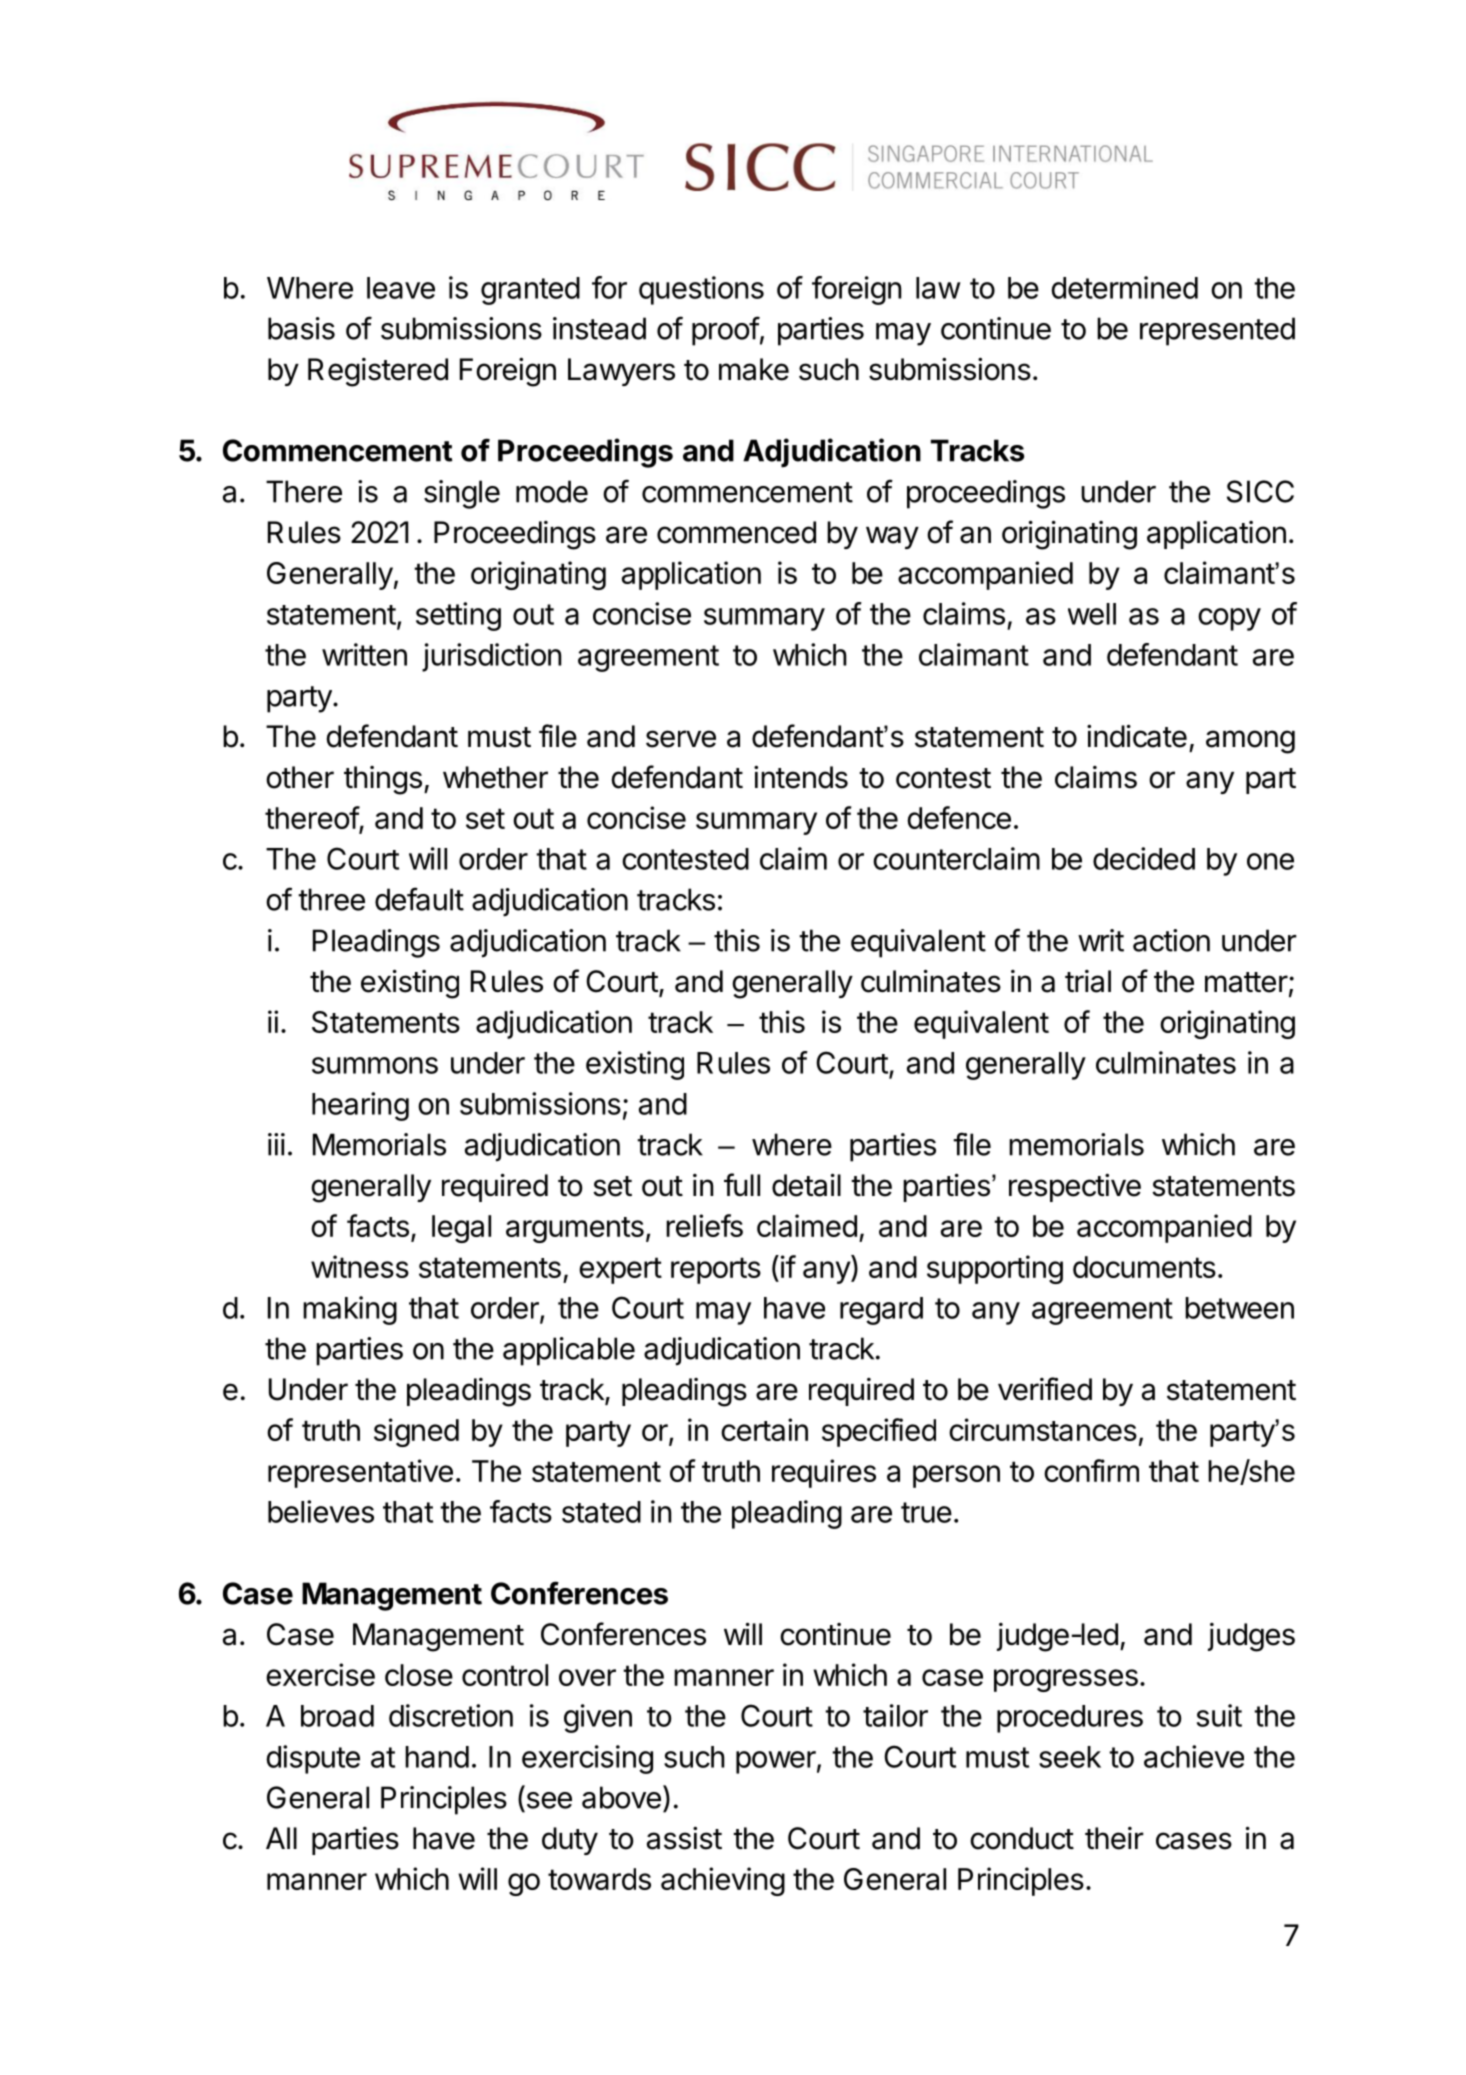 Image resolution: width=1466 pixels, height=2075 pixels. I want to click on make, so click(754, 369).
